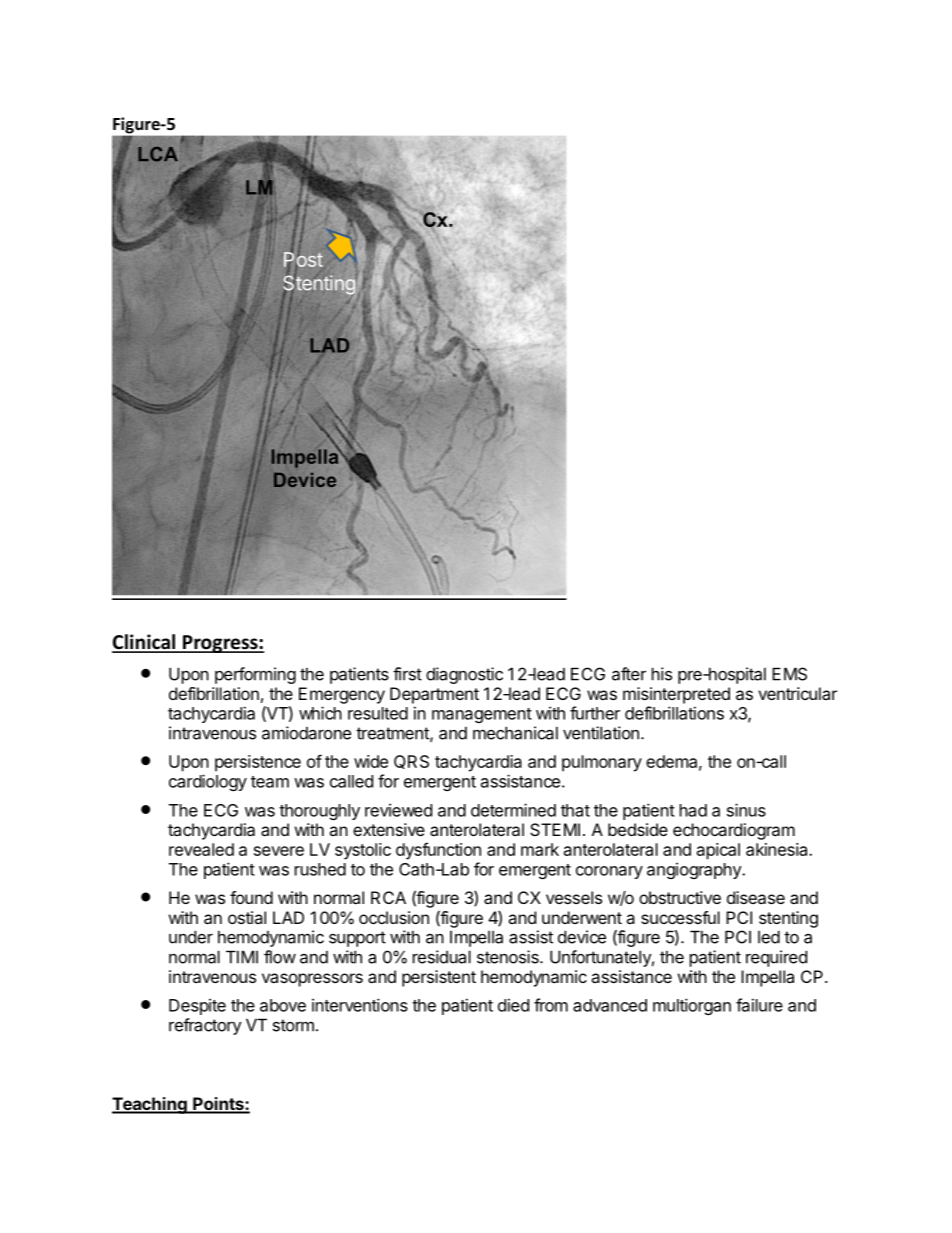 The width and height of the page is (952, 1233). Describe the element at coordinates (513, 1005) in the page. I see `died` at that location.
